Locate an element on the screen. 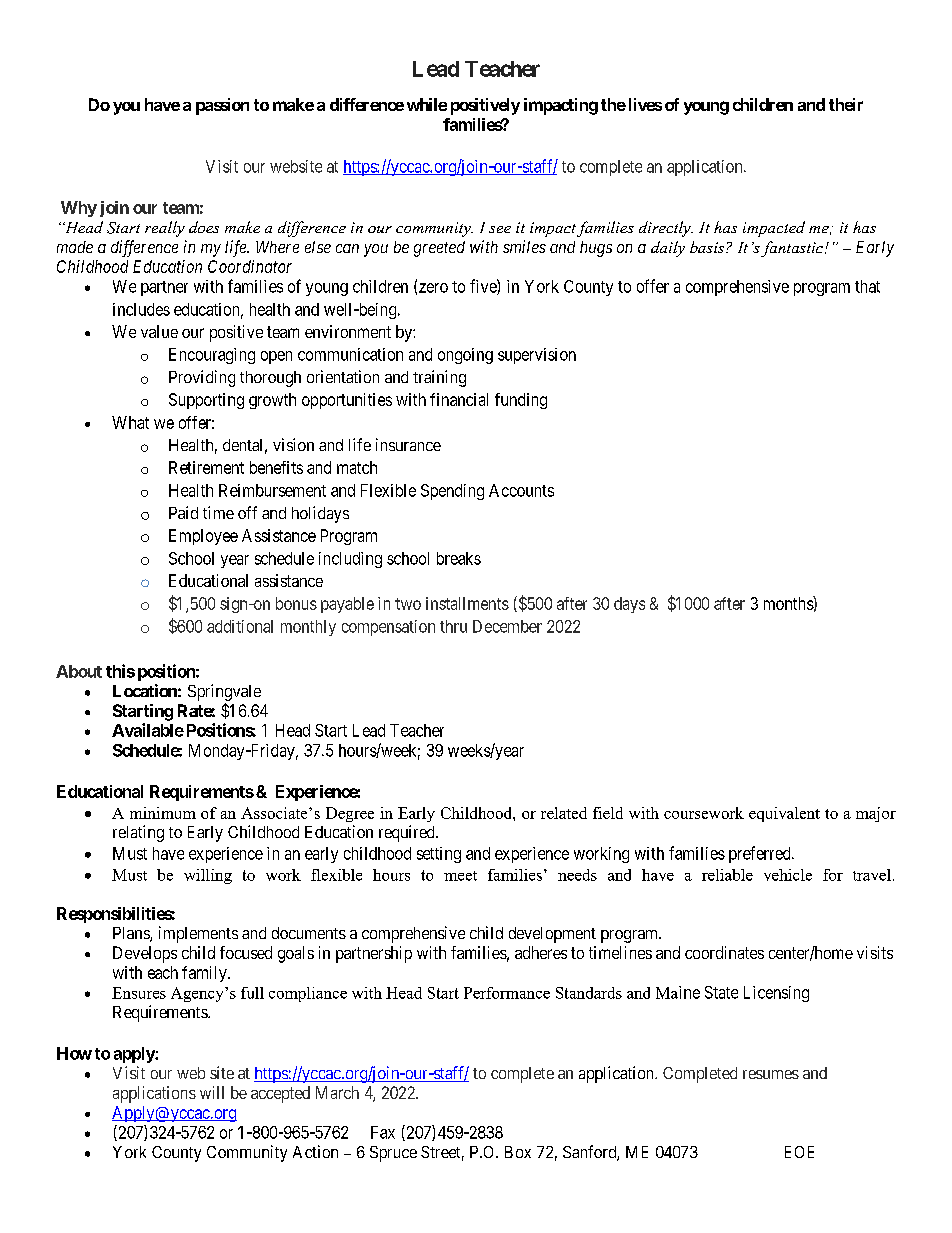 The width and height of the screenshot is (952, 1233). December is located at coordinates (507, 626).
